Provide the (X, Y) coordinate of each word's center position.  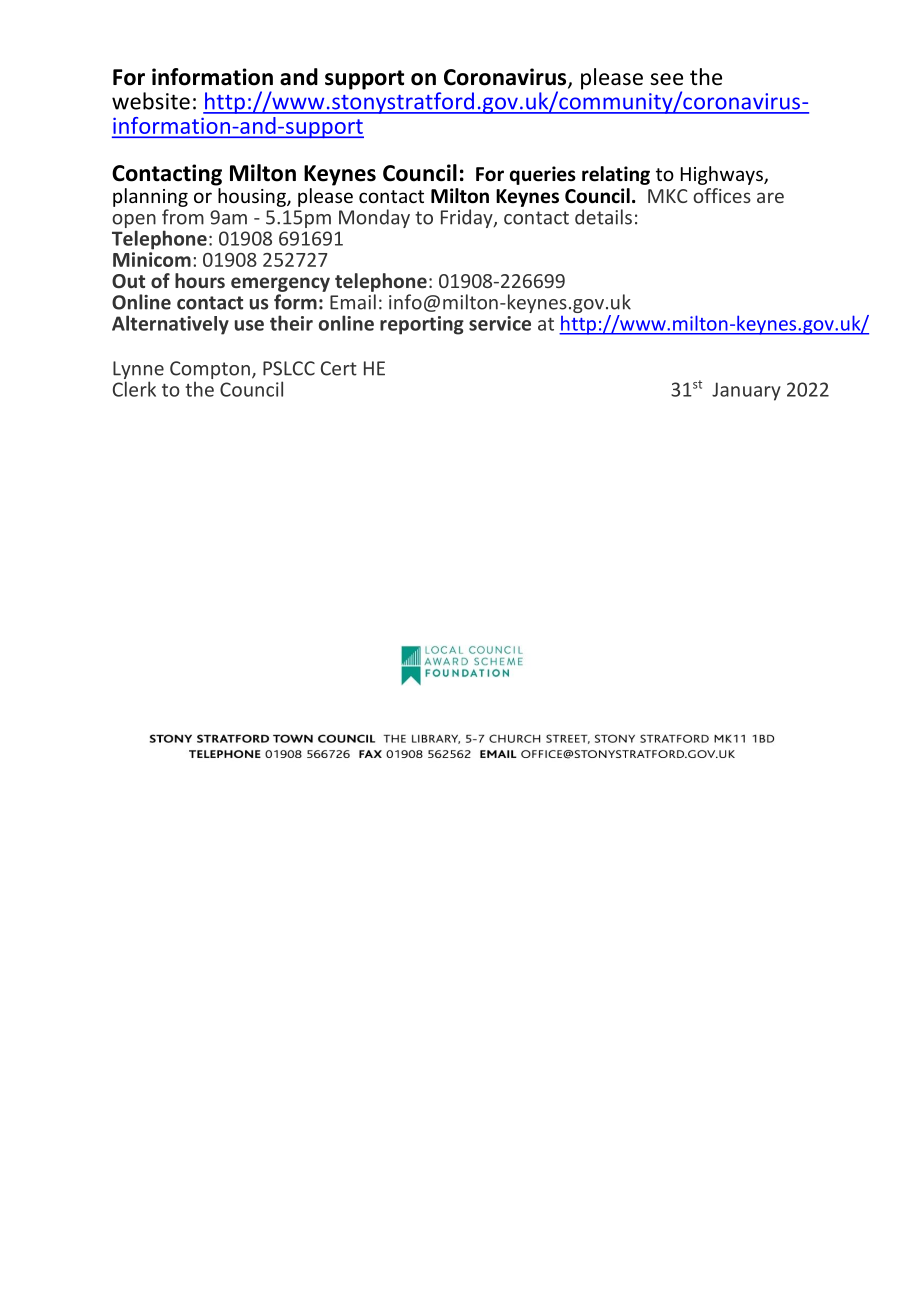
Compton (210, 370)
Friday (468, 218)
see (666, 79)
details (603, 217)
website (151, 101)
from (183, 217)
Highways (723, 175)
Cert (339, 368)
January (746, 391)
